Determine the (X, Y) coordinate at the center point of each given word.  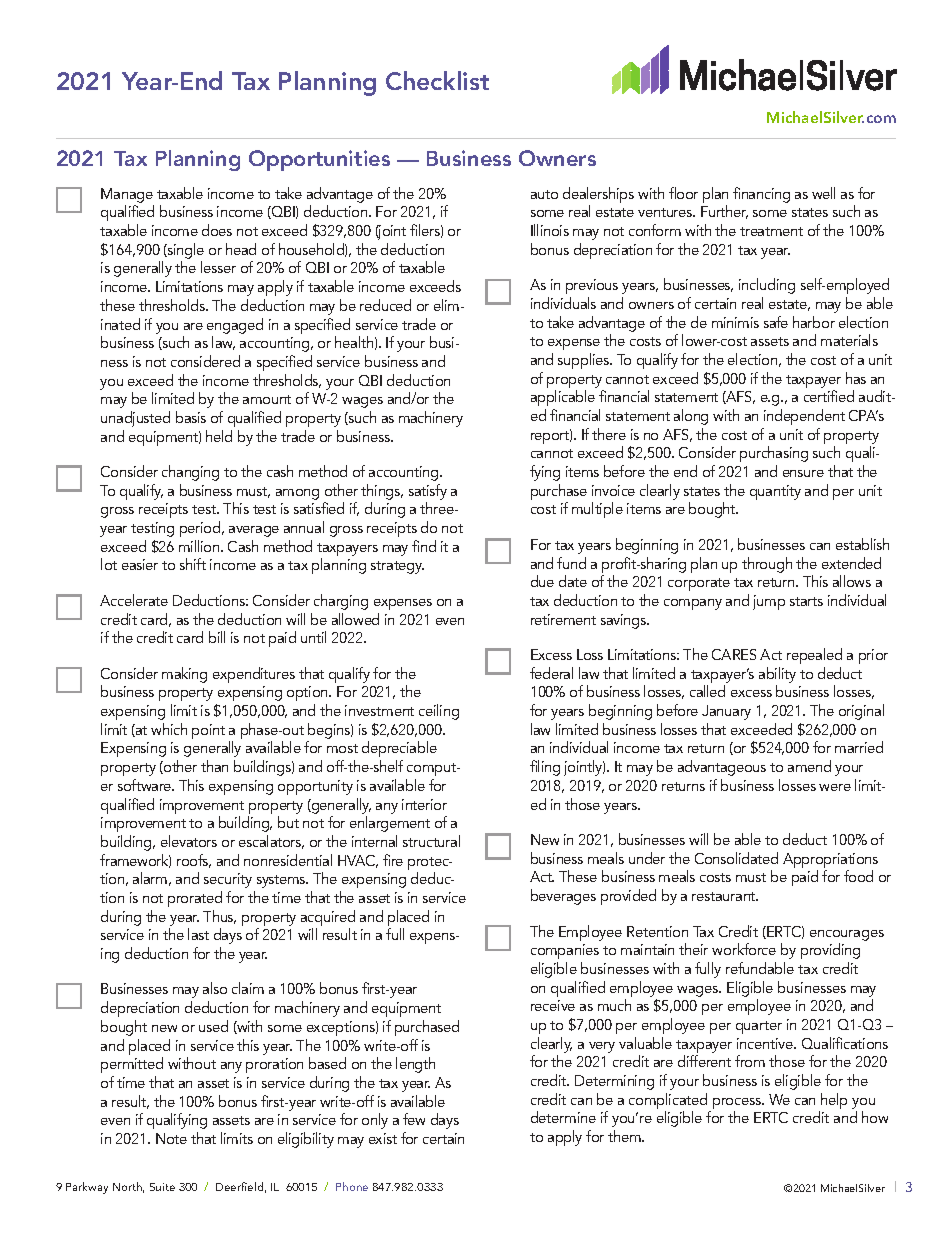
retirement (563, 619)
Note (171, 1138)
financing (761, 195)
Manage (127, 195)
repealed (814, 656)
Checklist (437, 80)
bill (217, 637)
